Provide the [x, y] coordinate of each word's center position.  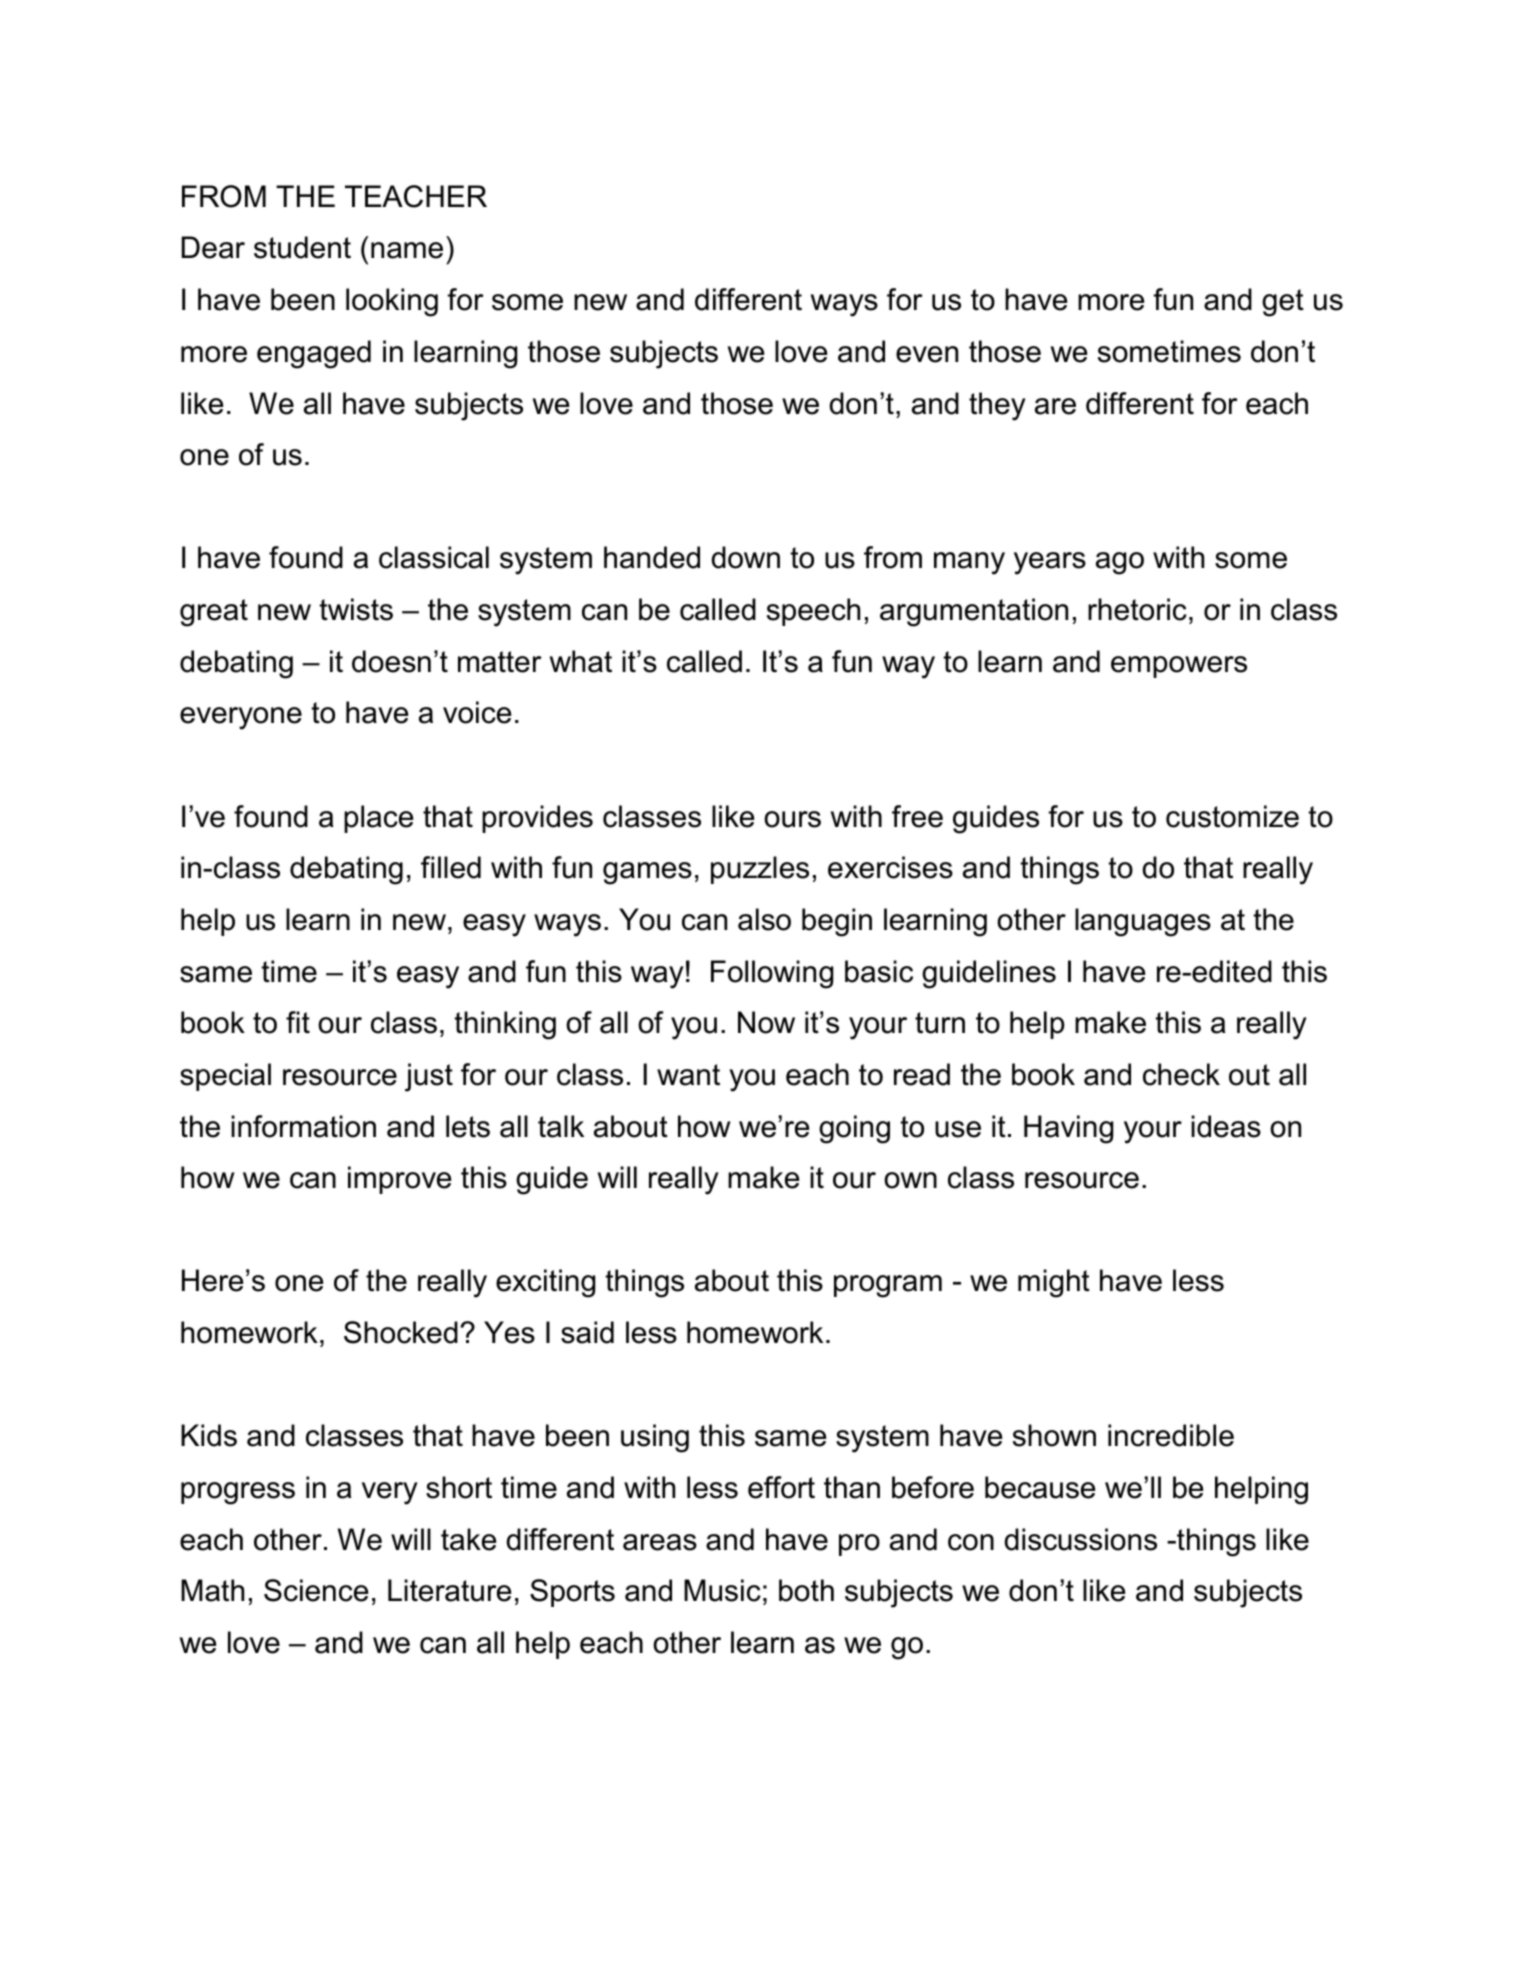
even [927, 354]
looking [392, 302]
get [1283, 303]
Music [722, 1590]
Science [316, 1590]
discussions [1080, 1539]
